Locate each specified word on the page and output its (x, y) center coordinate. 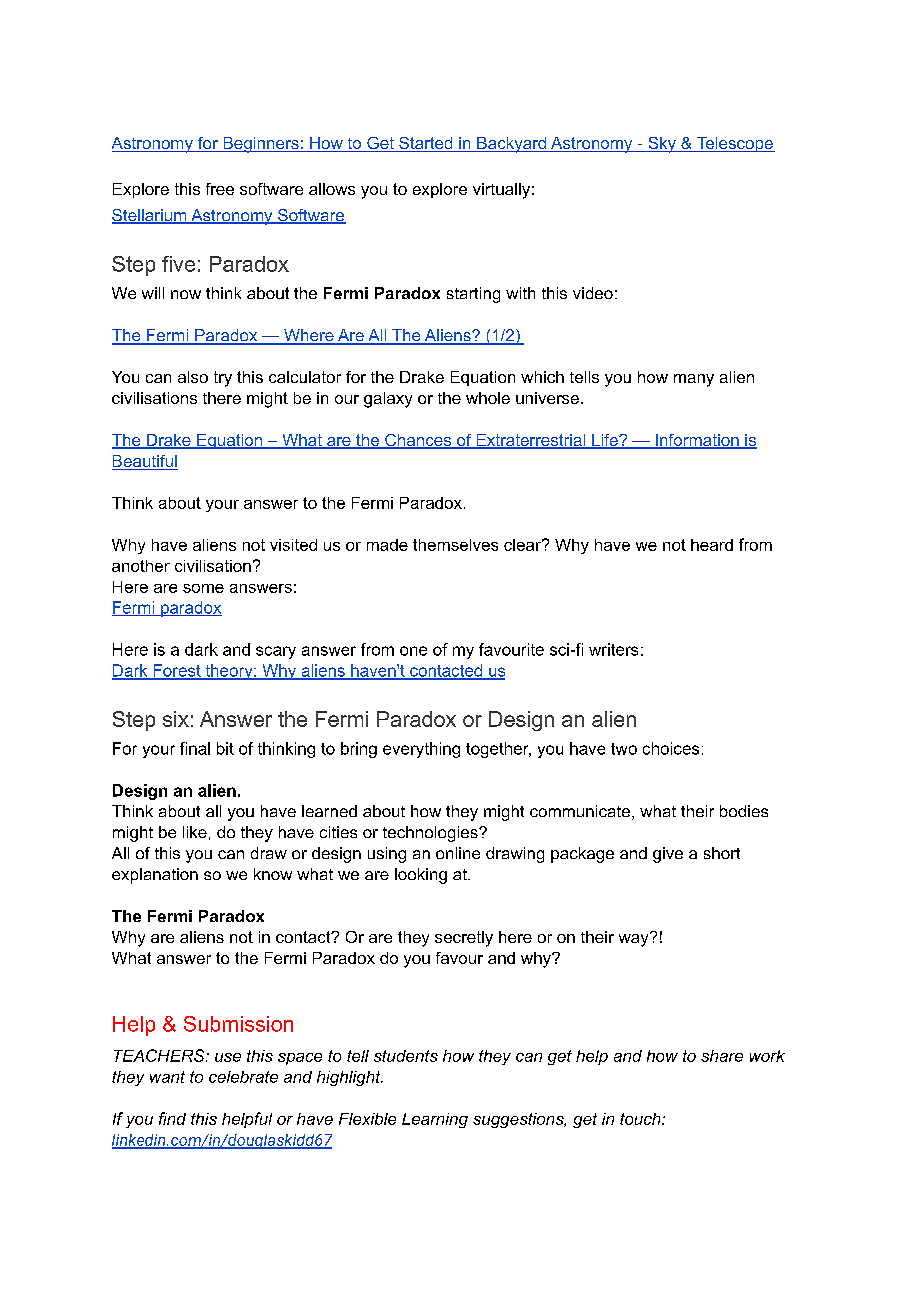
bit (225, 748)
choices (671, 748)
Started (426, 144)
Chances (418, 441)
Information (697, 441)
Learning (435, 1120)
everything (421, 750)
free (220, 189)
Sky (662, 145)
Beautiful (145, 462)
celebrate (243, 1077)
